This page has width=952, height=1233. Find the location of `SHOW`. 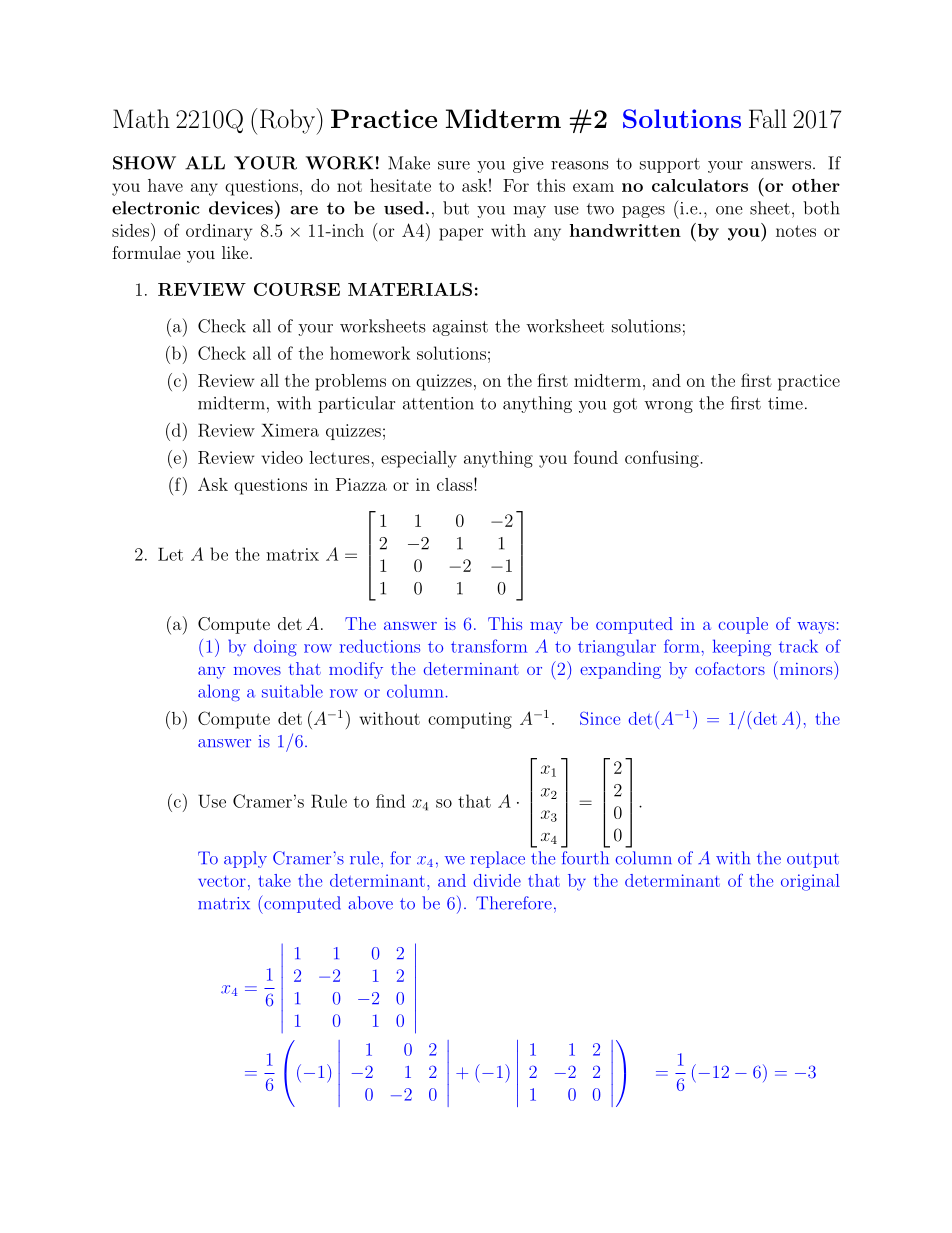

SHOW is located at coordinates (144, 163).
